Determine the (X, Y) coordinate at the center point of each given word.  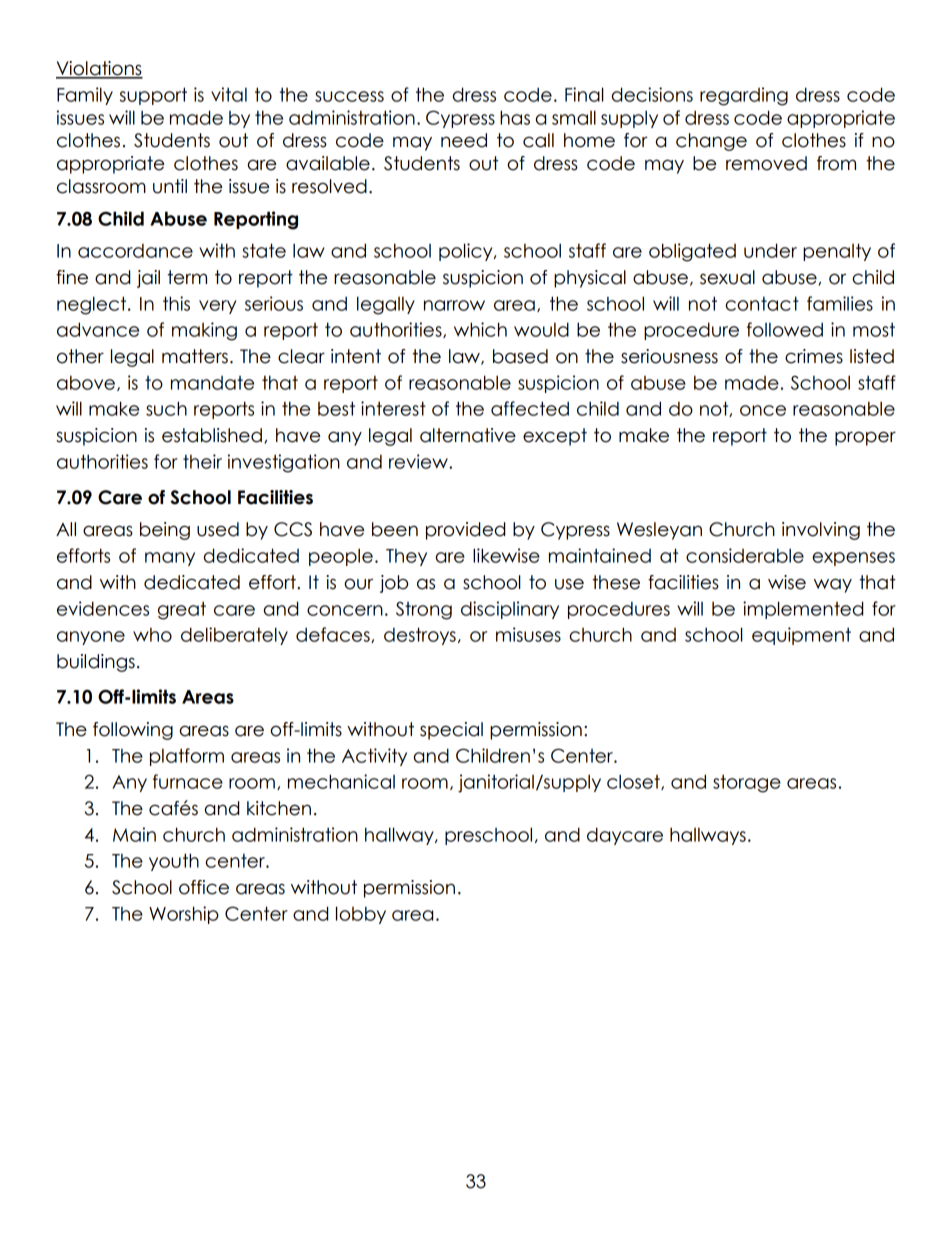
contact (762, 303)
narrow (454, 305)
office (204, 887)
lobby (361, 915)
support (153, 96)
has (515, 117)
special (451, 731)
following (133, 731)
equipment (801, 636)
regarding (744, 96)
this (176, 303)
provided (465, 531)
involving (821, 531)
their (202, 461)
